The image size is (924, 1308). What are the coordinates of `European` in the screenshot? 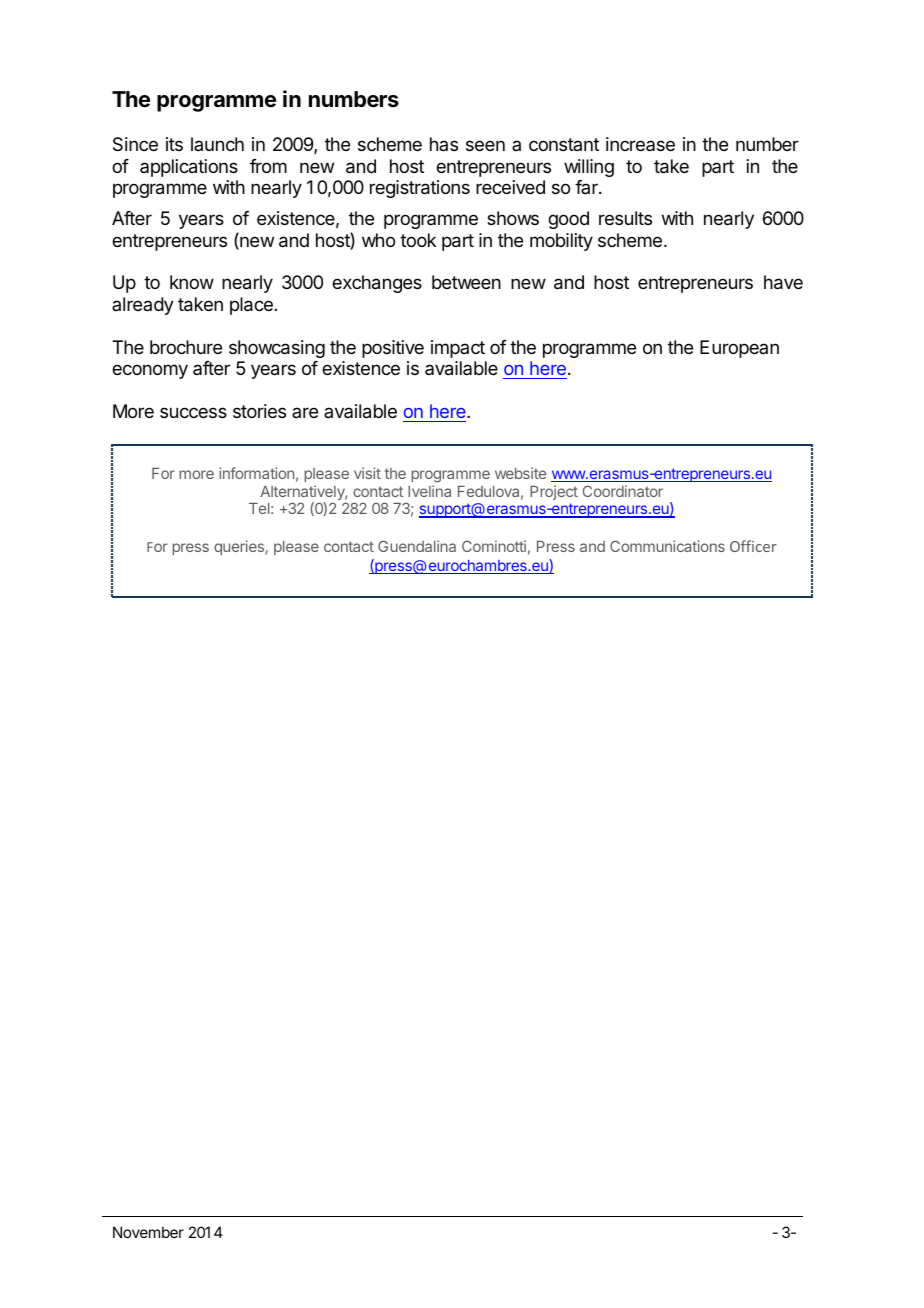 It's located at (739, 349).
